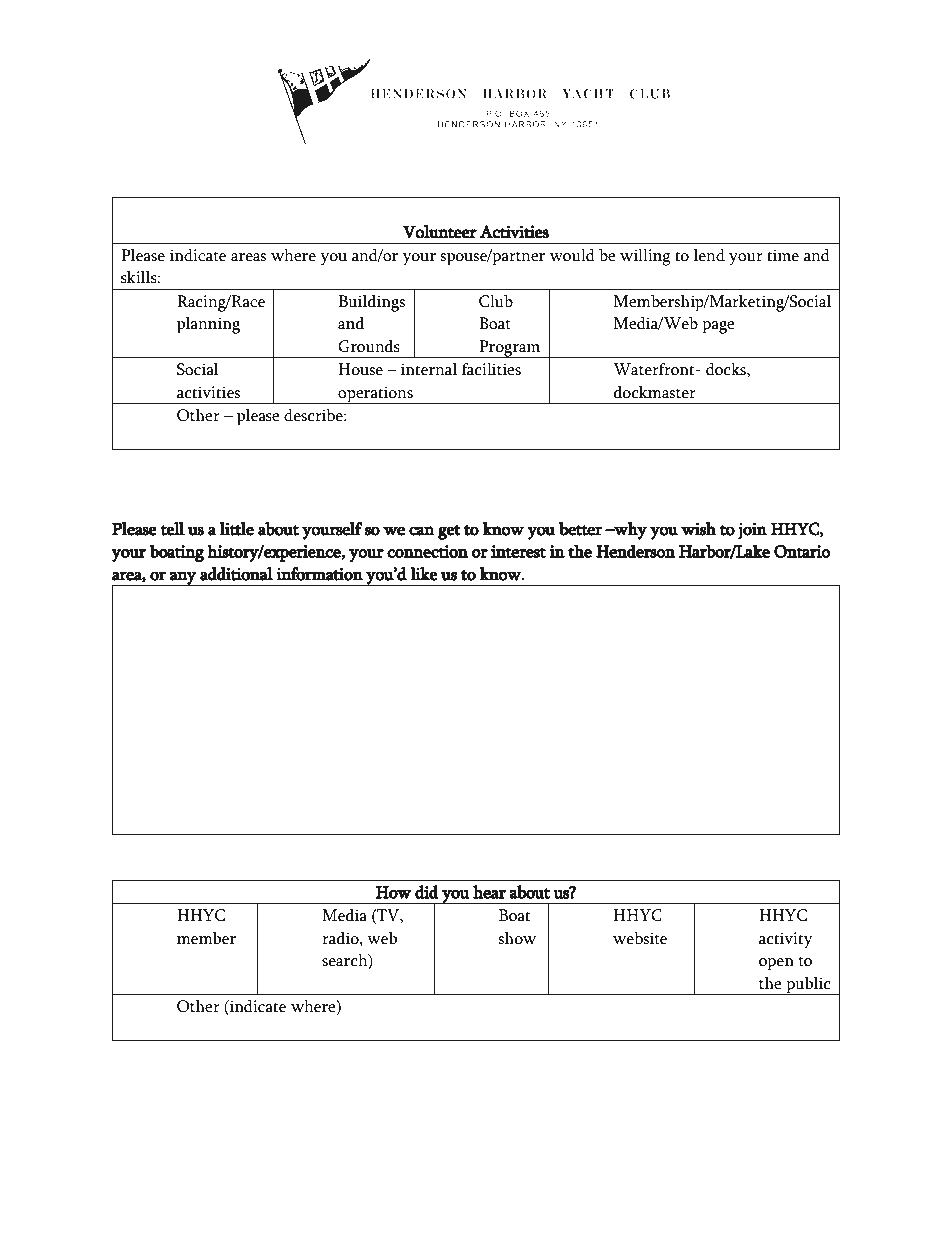  Describe the element at coordinates (517, 938) in the screenshot. I see `show` at that location.
